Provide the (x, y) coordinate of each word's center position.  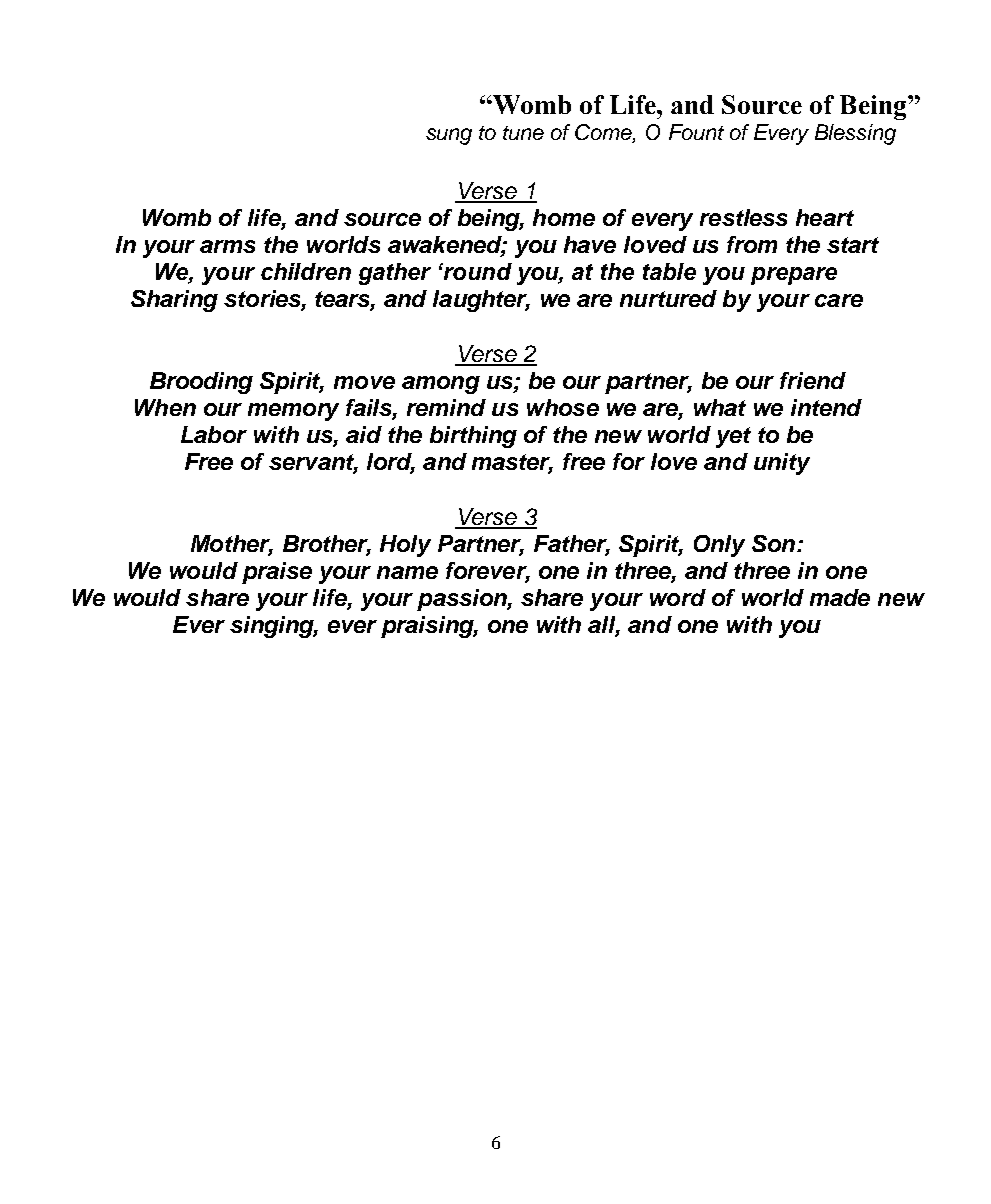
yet (733, 437)
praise (277, 573)
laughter (481, 301)
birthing (473, 437)
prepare (794, 276)
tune (523, 133)
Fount (696, 132)
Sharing (174, 301)
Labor (214, 434)
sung (449, 136)
